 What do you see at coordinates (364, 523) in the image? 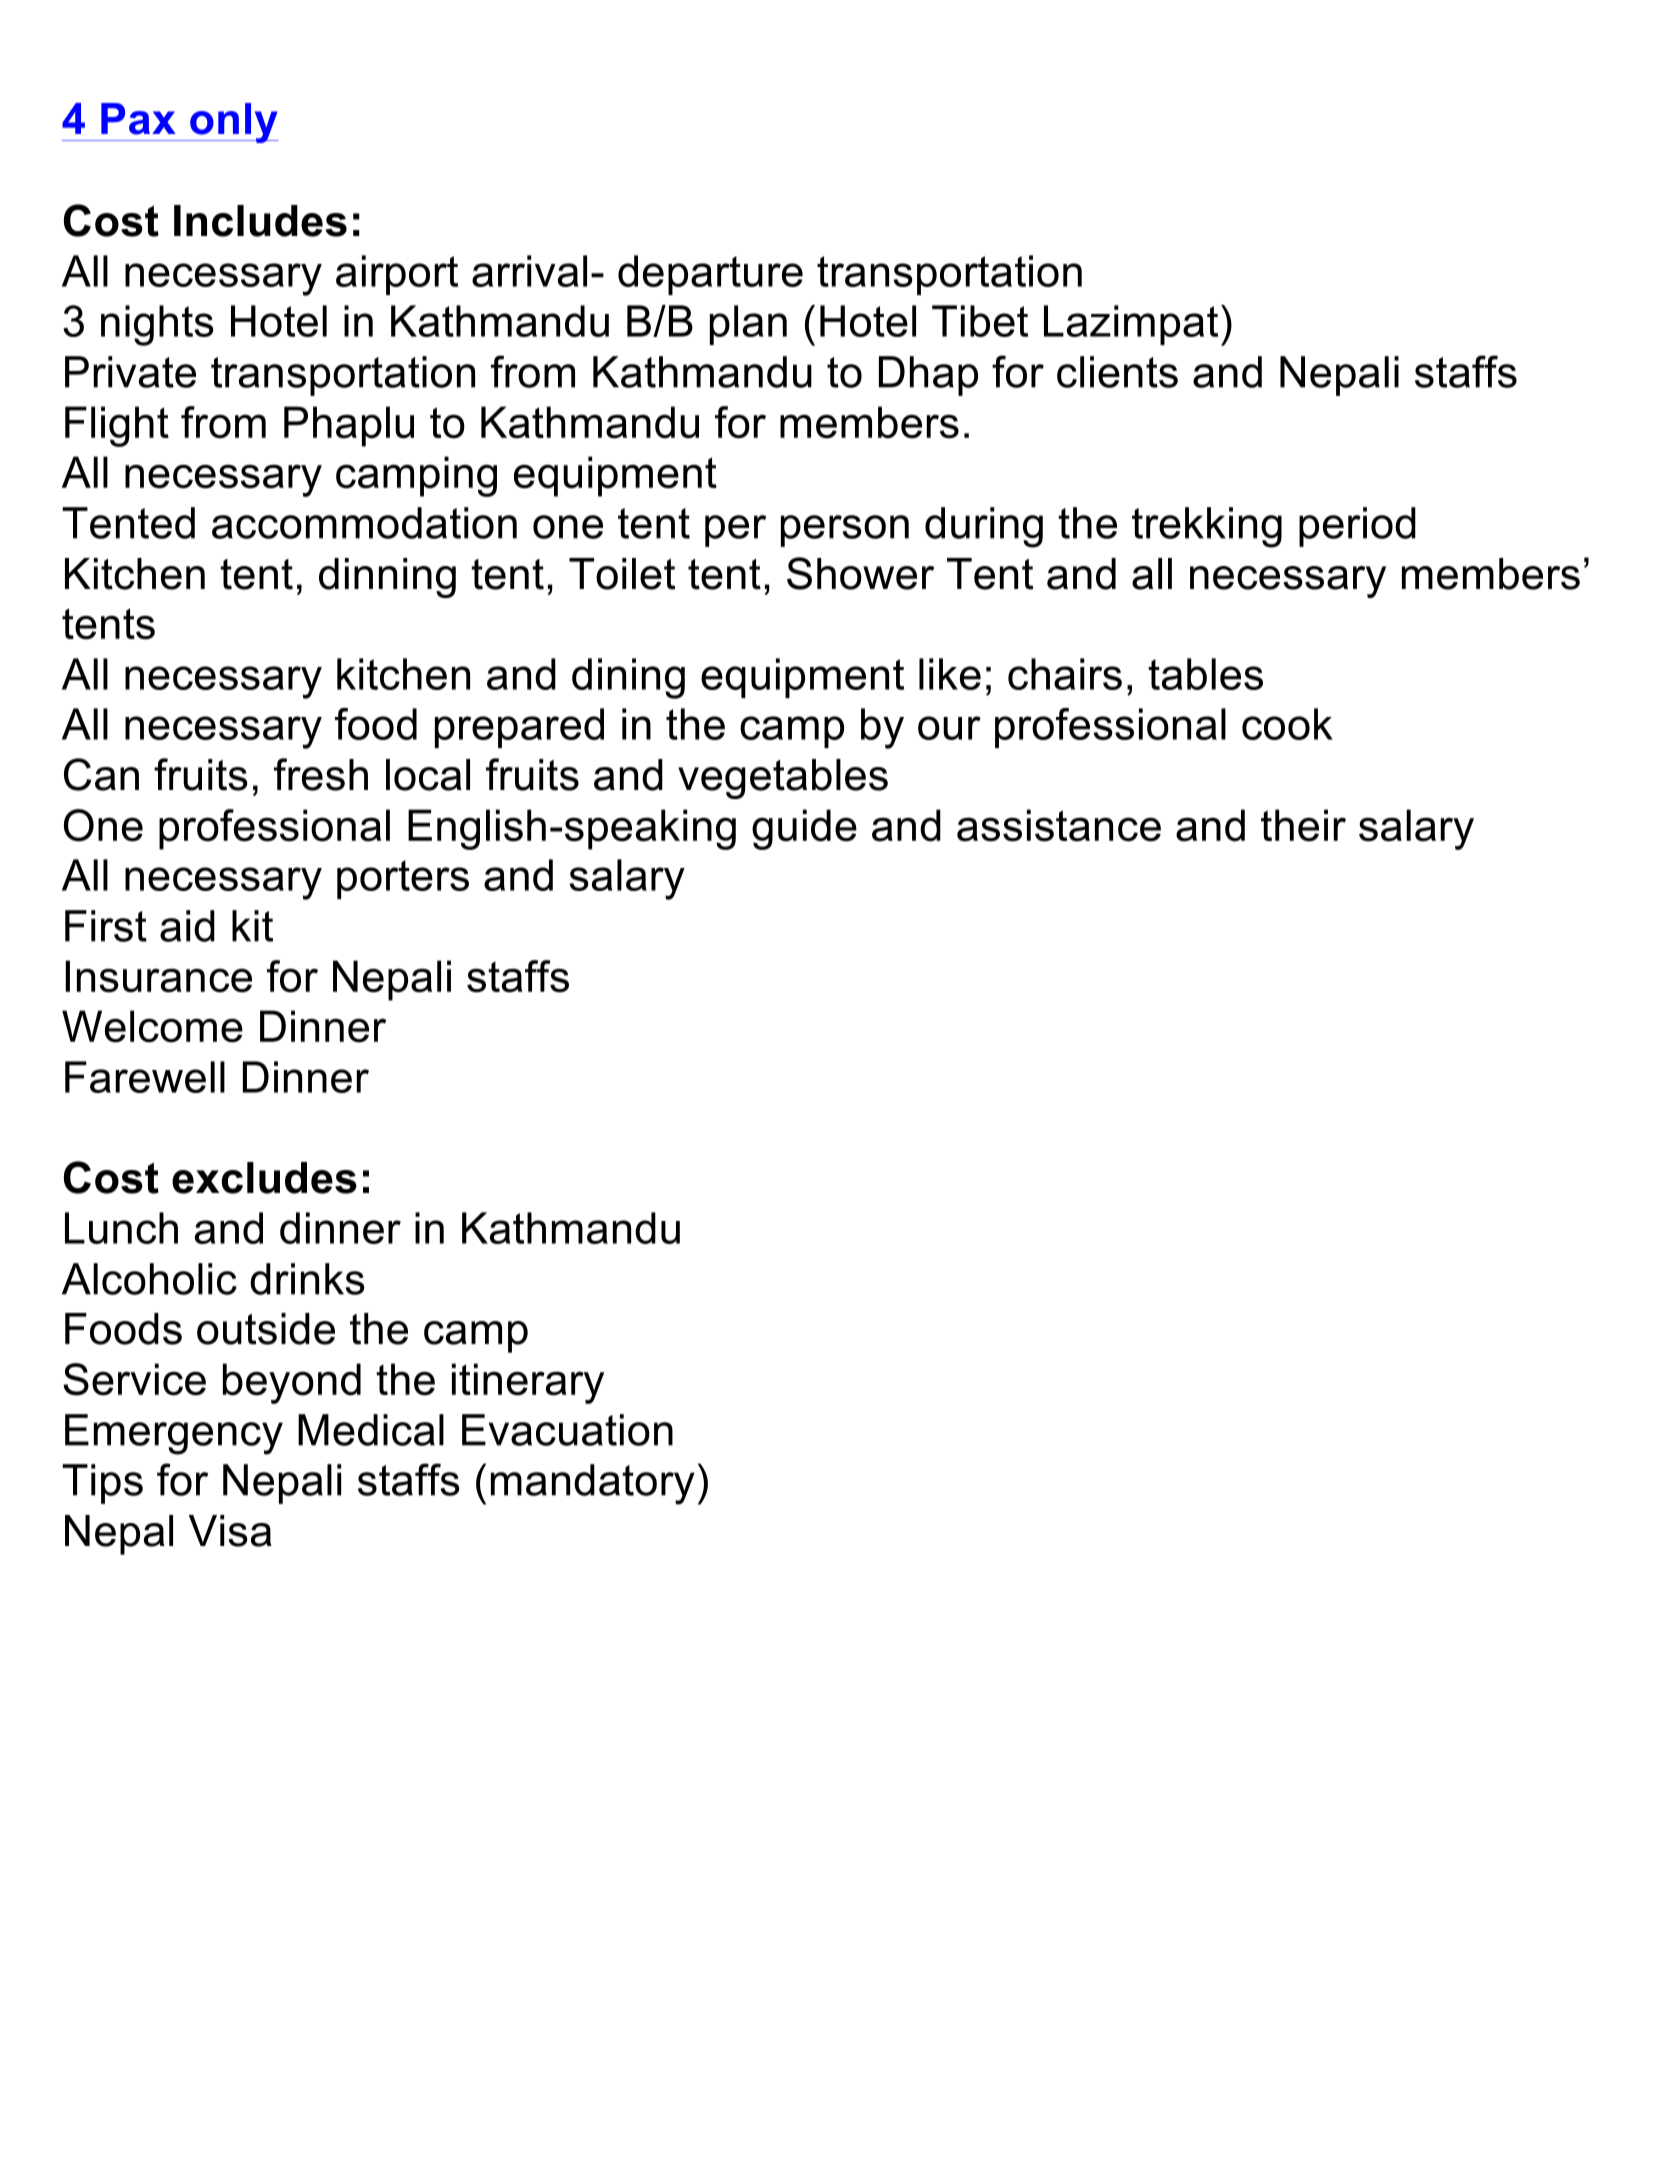
I see `accommodation` at bounding box center [364, 523].
